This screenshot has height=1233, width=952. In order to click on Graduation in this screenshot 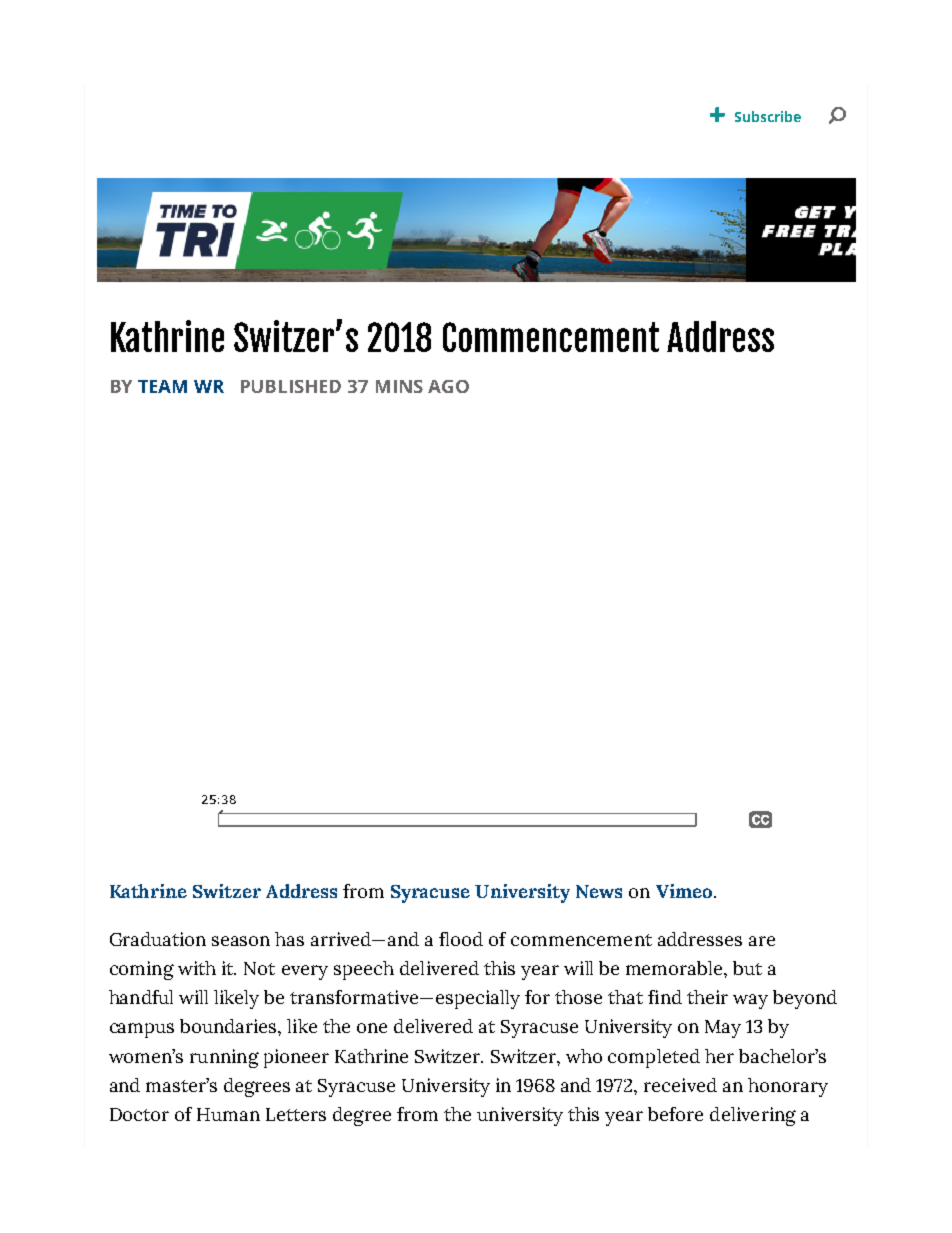, I will do `click(158, 939)`.
